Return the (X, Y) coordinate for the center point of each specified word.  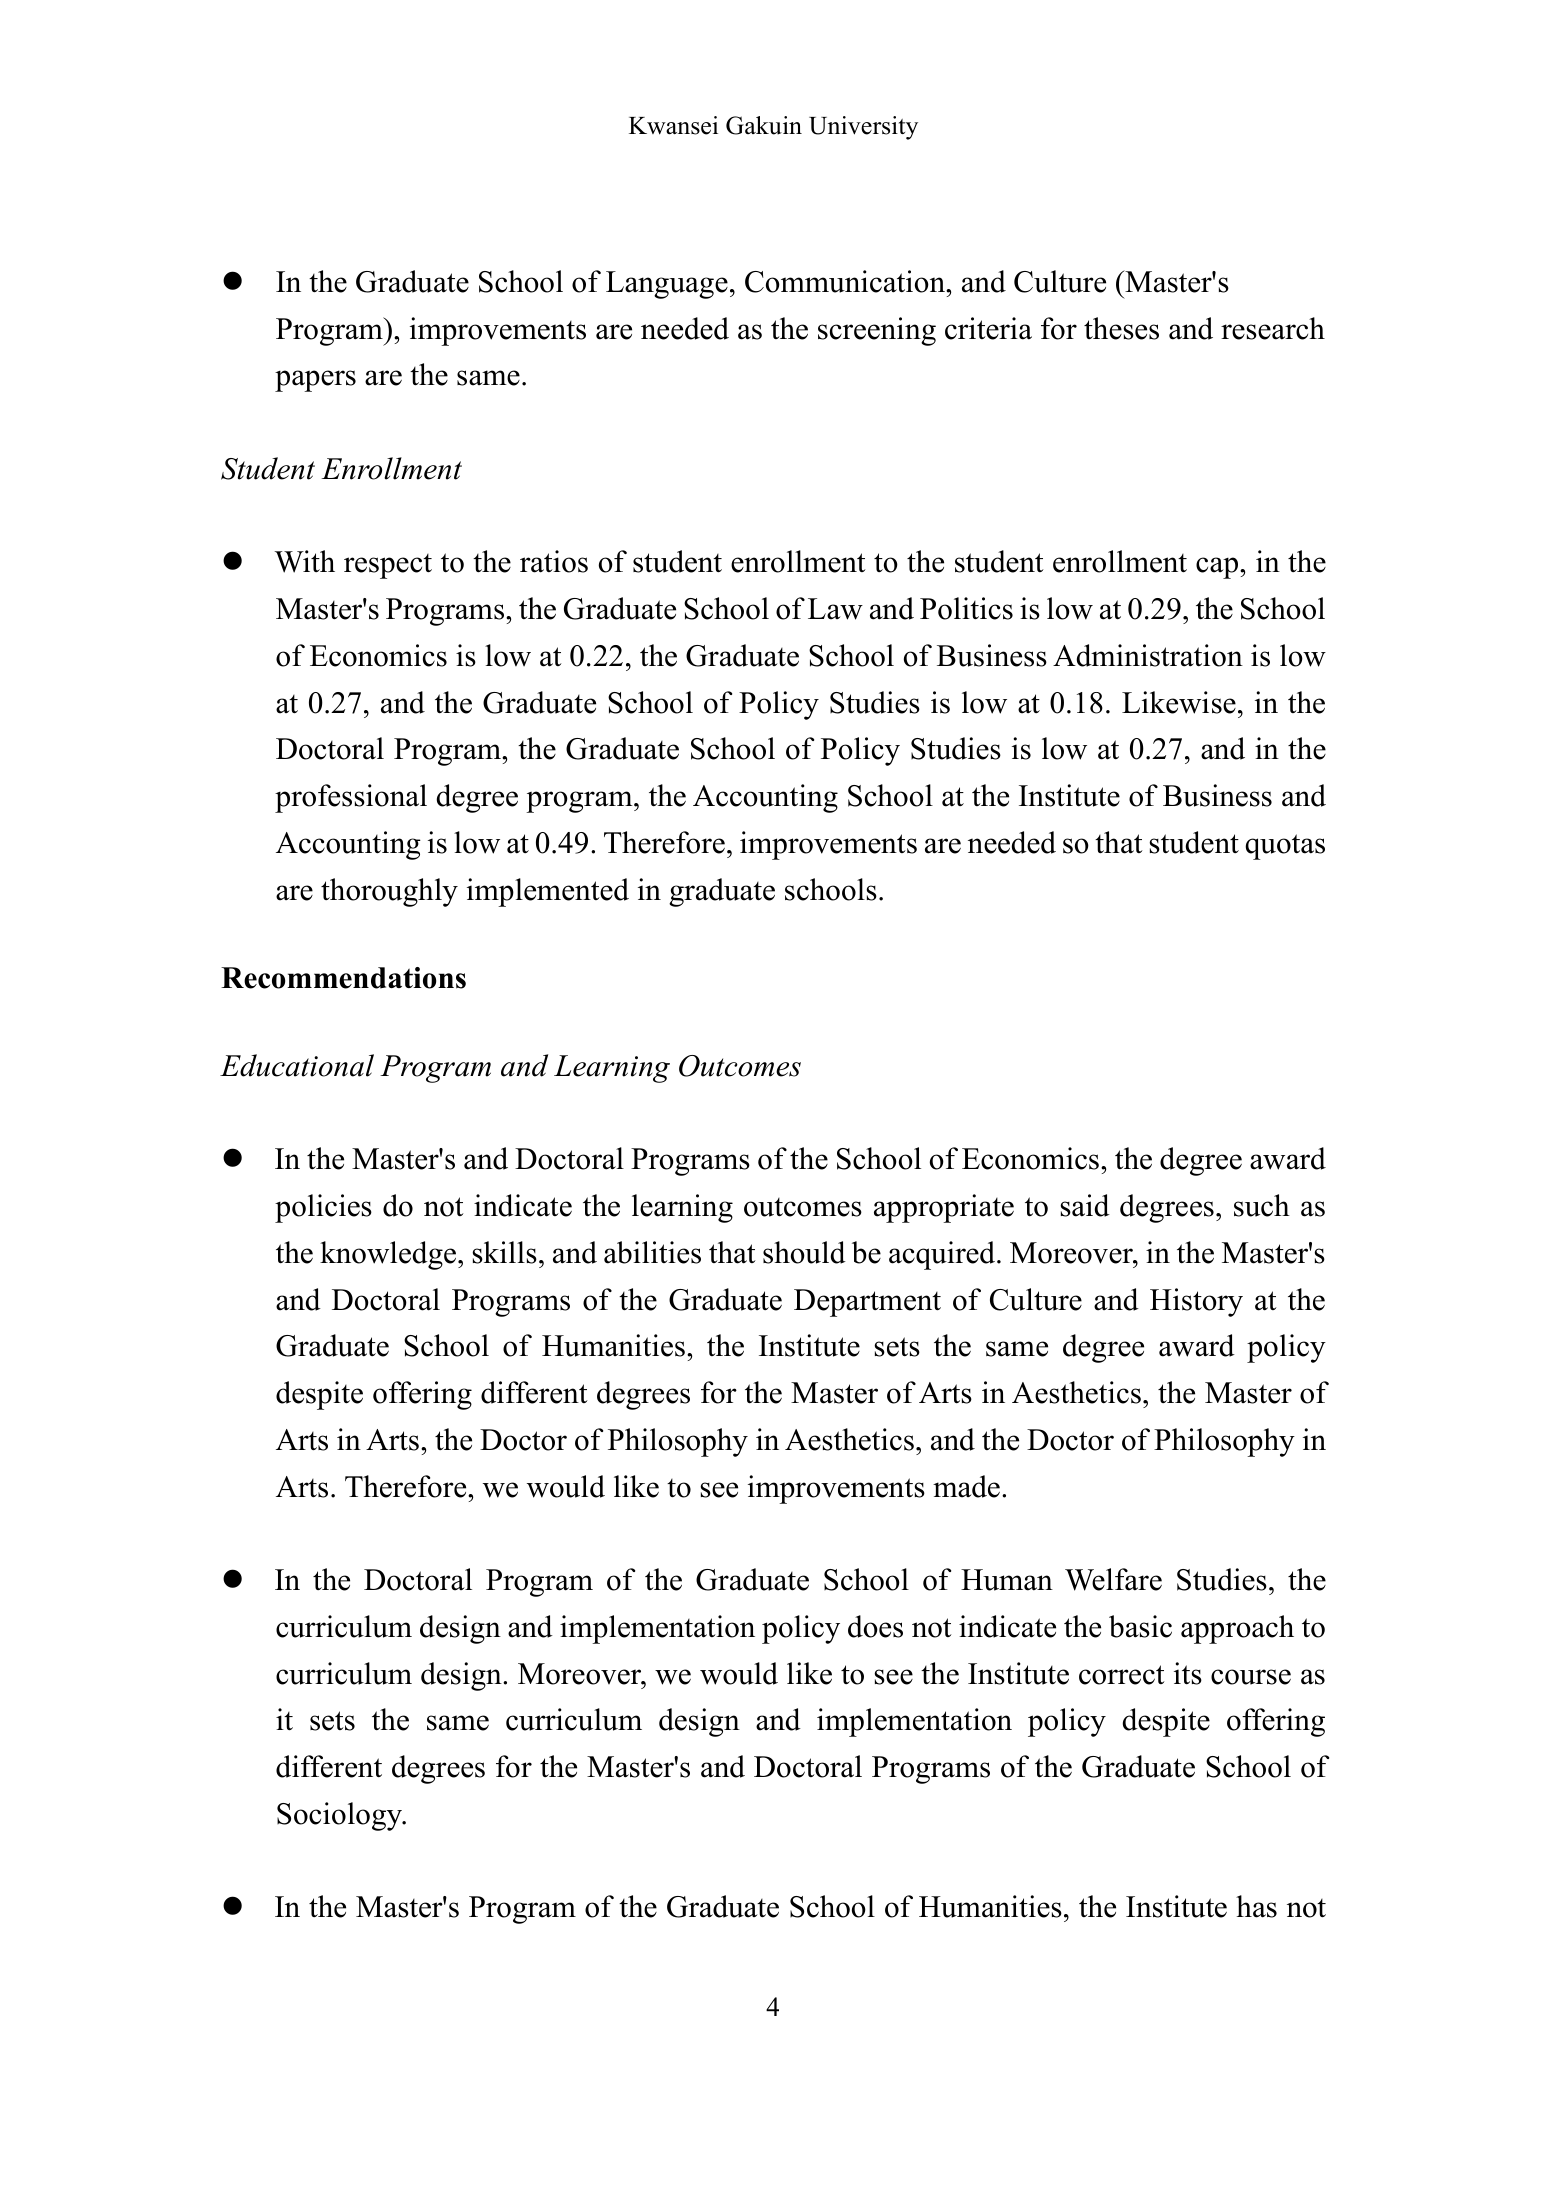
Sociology (341, 1816)
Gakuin (764, 125)
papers (315, 381)
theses (1121, 328)
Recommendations (343, 978)
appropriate (944, 1208)
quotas (1285, 847)
